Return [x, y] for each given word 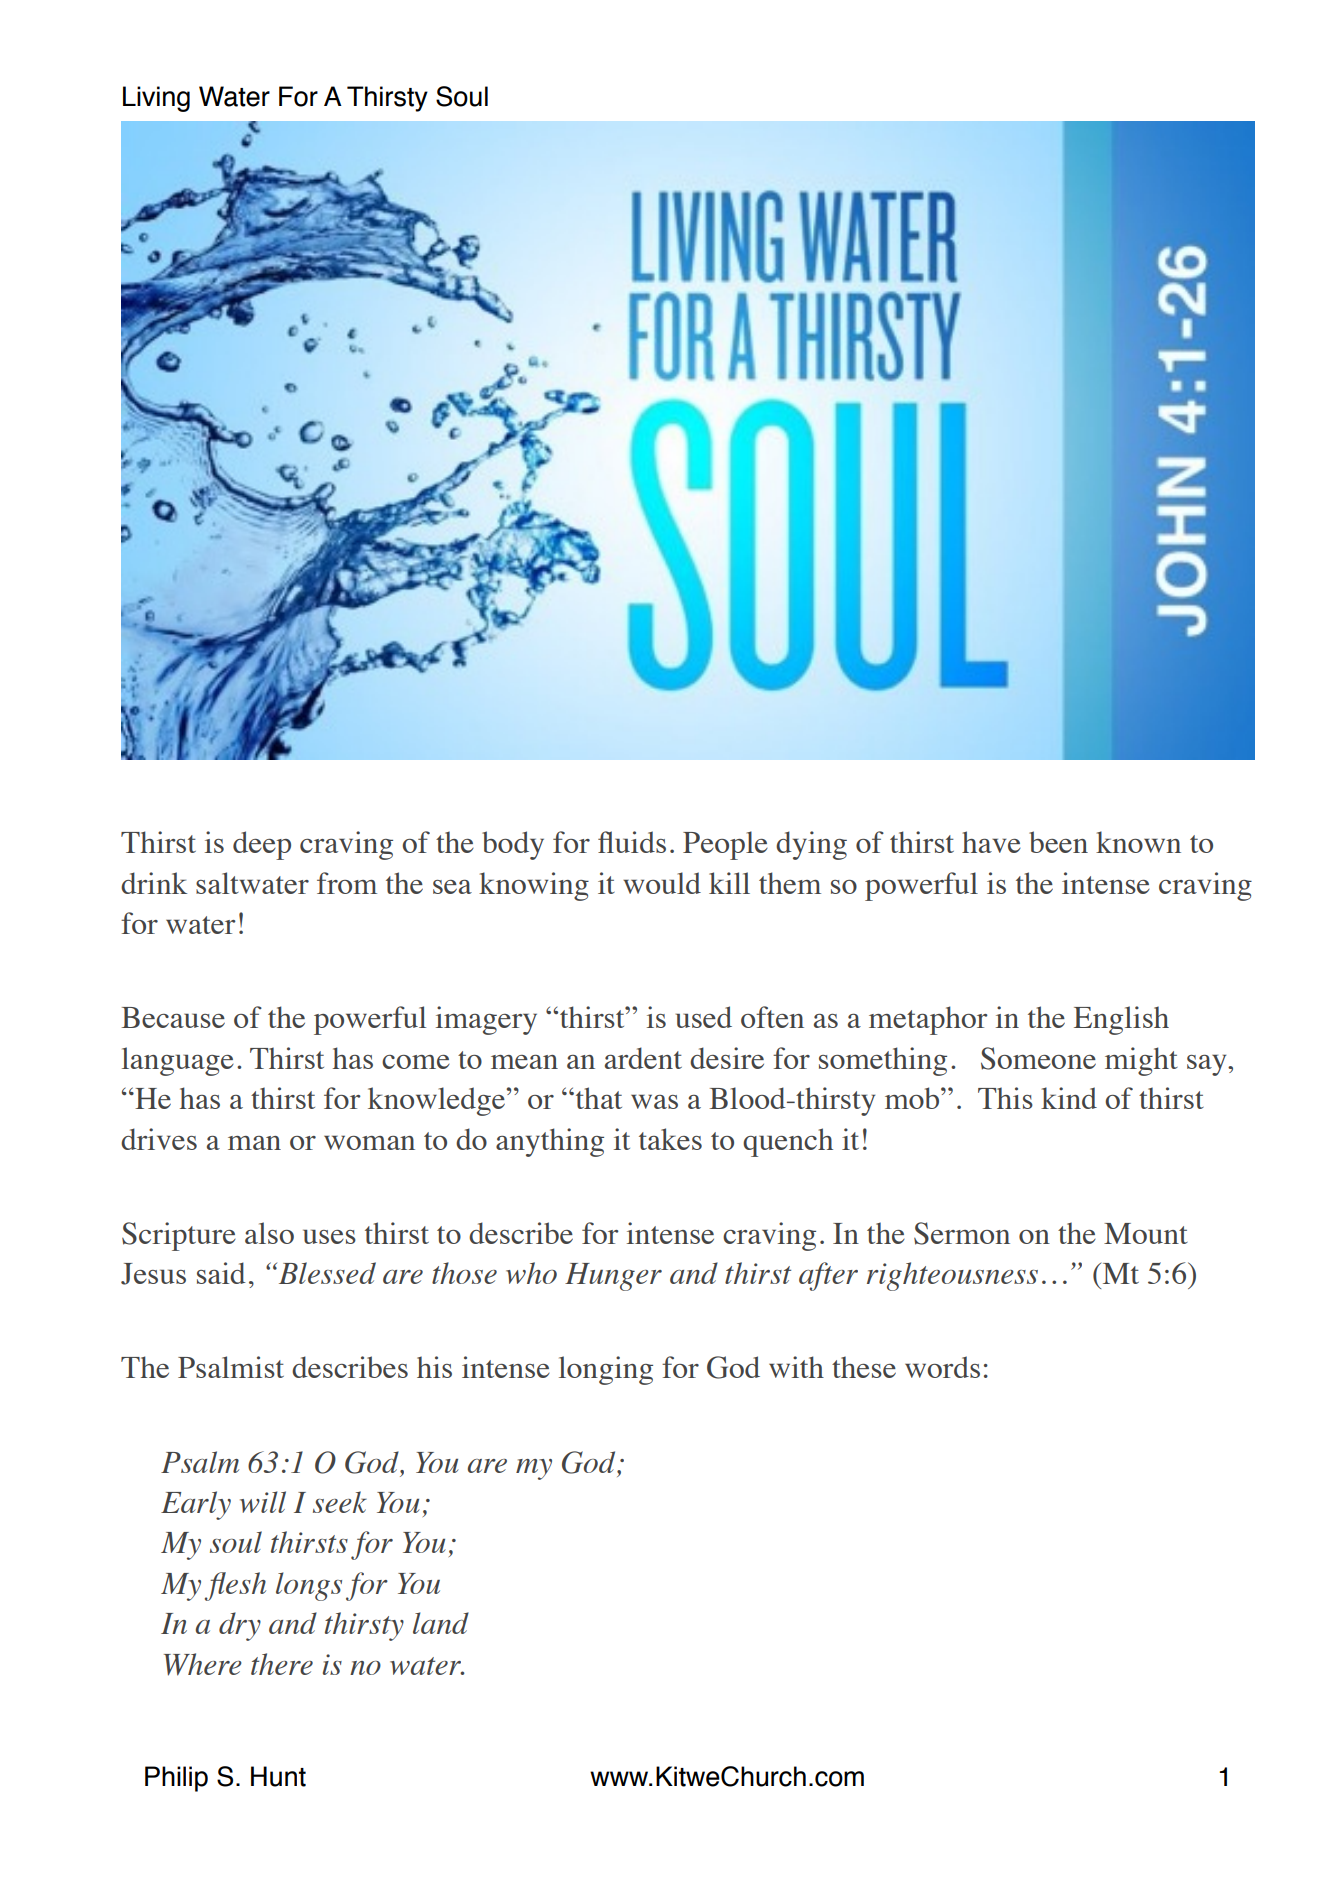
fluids [632, 842]
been [1058, 842]
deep [262, 845]
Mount [1146, 1233]
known [1138, 842]
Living [156, 99]
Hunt [278, 1776]
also [269, 1233]
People [725, 845]
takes [670, 1139]
